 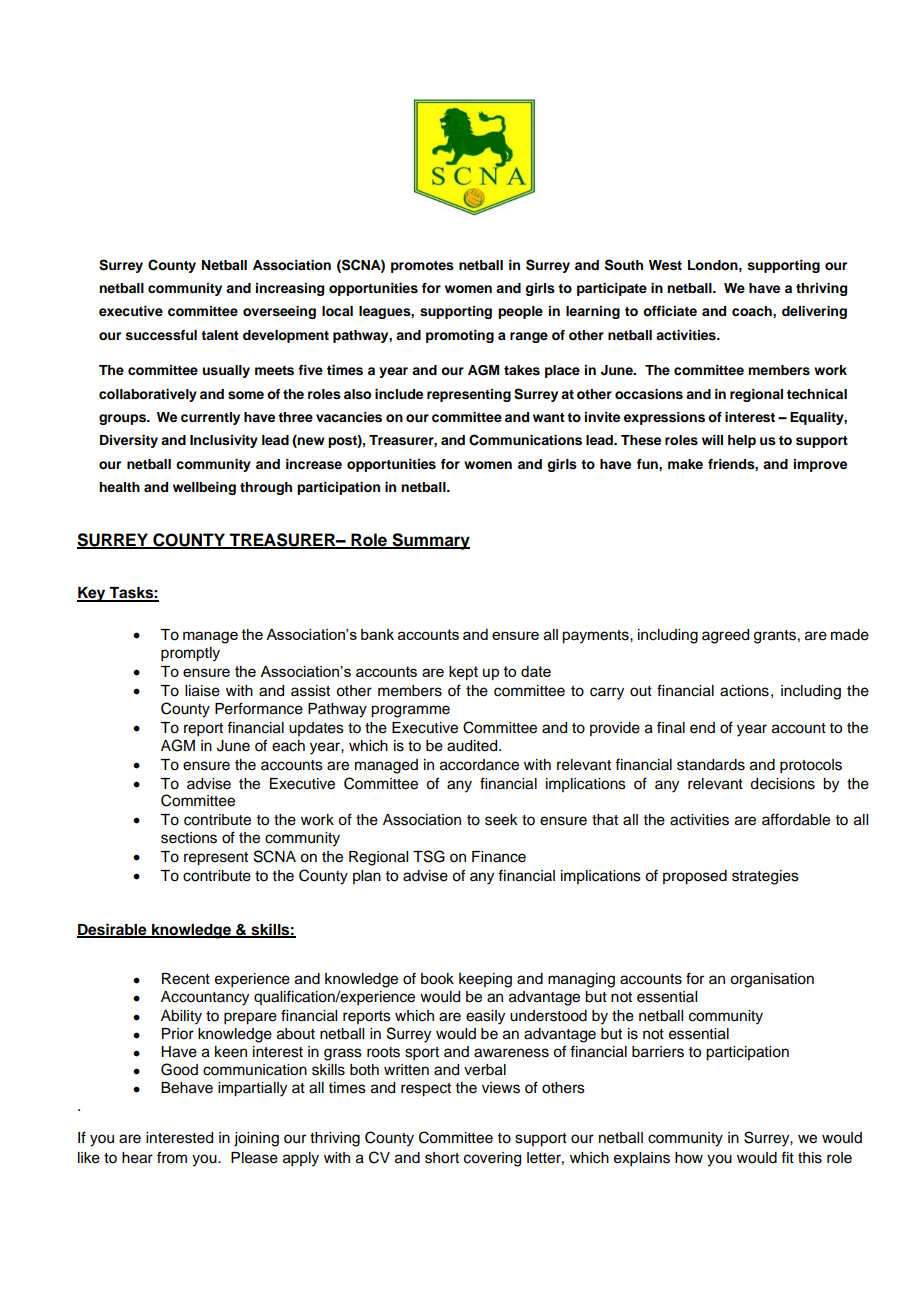 I want to click on Finance, so click(x=499, y=857).
